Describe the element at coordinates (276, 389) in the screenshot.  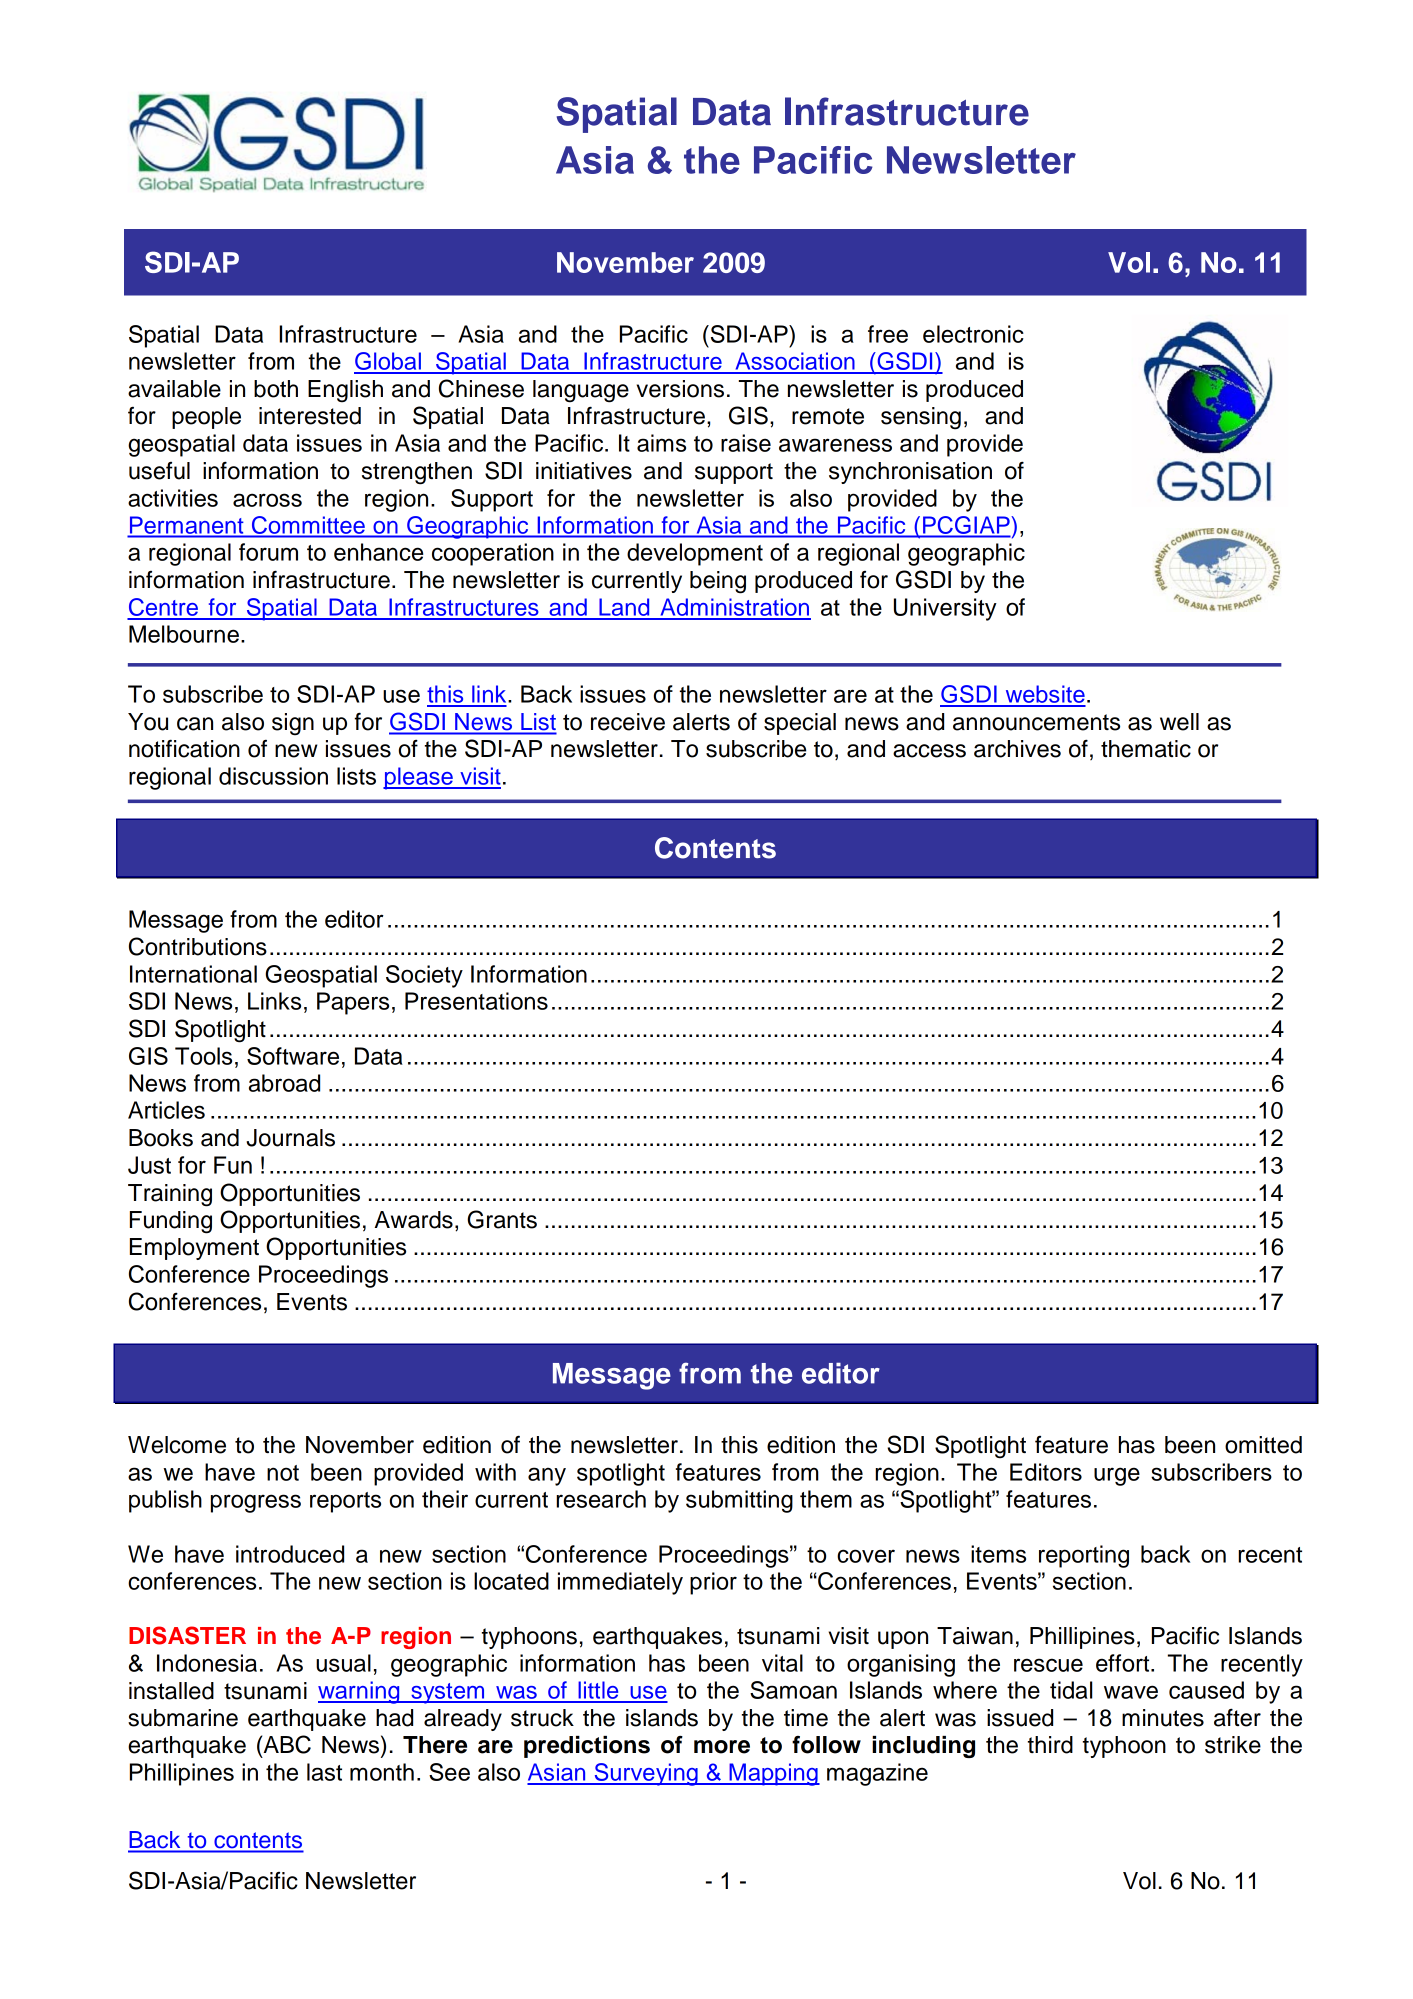
I see `both` at that location.
